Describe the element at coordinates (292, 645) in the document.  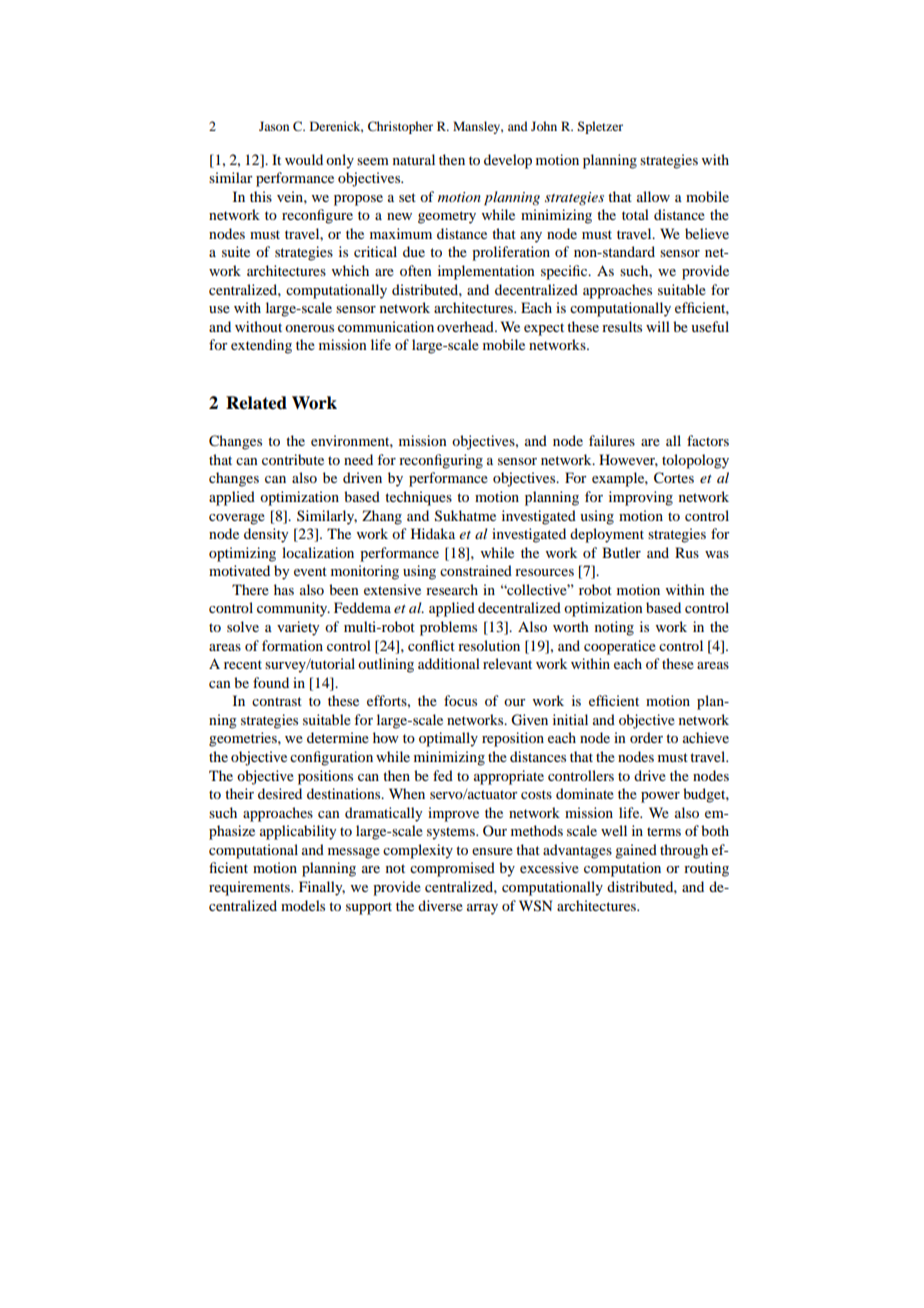
I see `formation` at that location.
